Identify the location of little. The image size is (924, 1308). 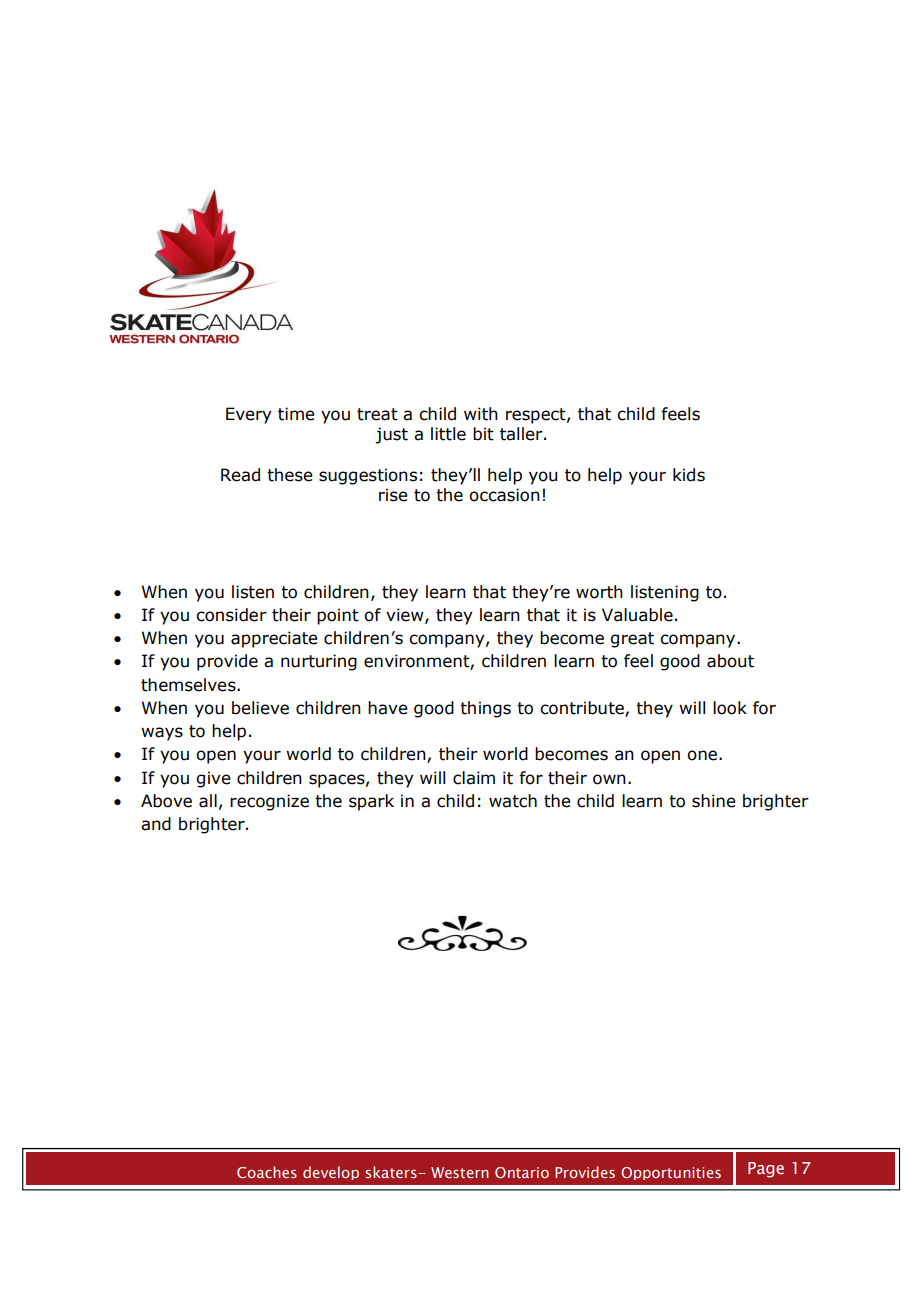
(448, 434).
